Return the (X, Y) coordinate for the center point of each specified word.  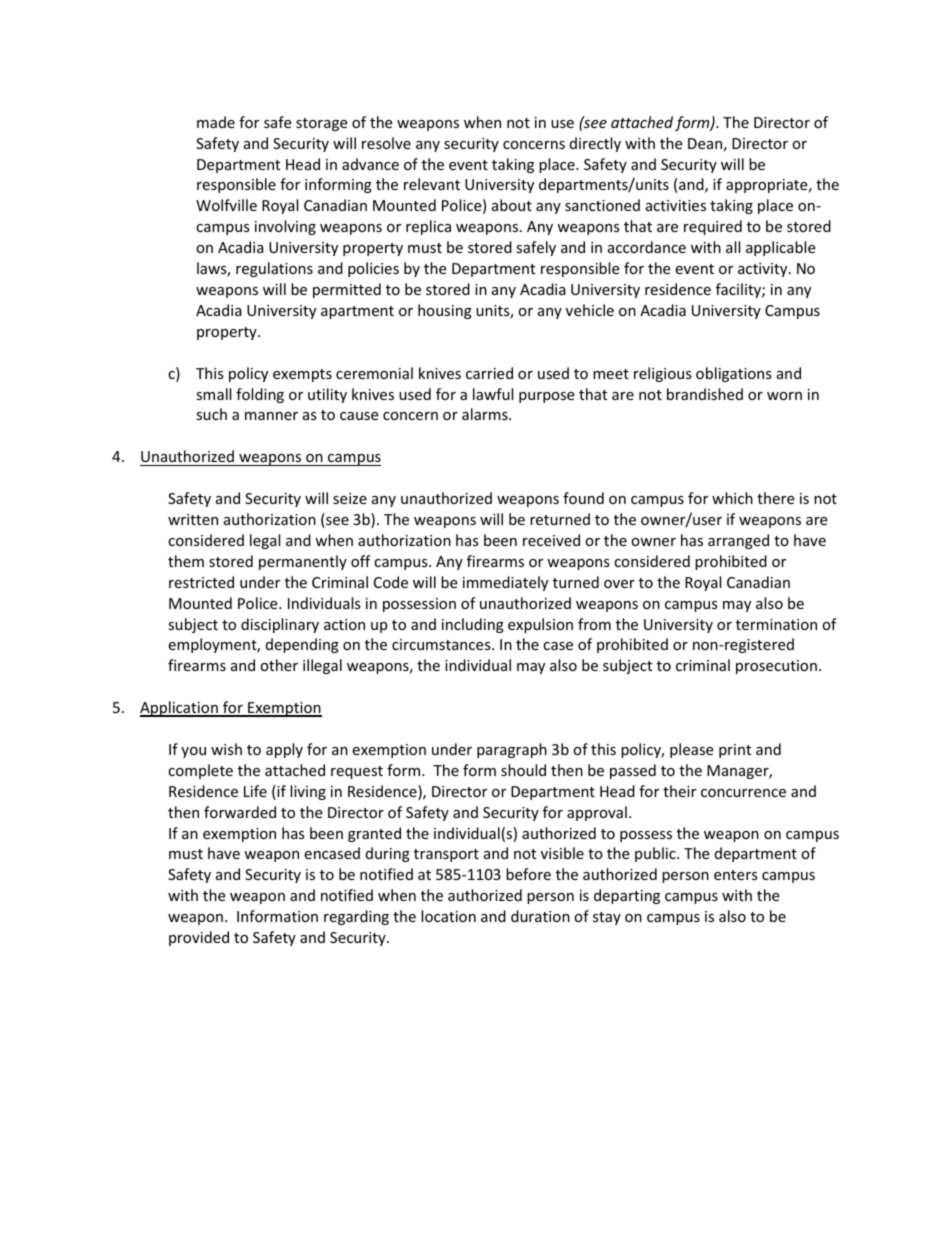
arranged (738, 541)
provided (199, 938)
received (551, 540)
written (193, 519)
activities (676, 205)
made (216, 122)
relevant (432, 184)
